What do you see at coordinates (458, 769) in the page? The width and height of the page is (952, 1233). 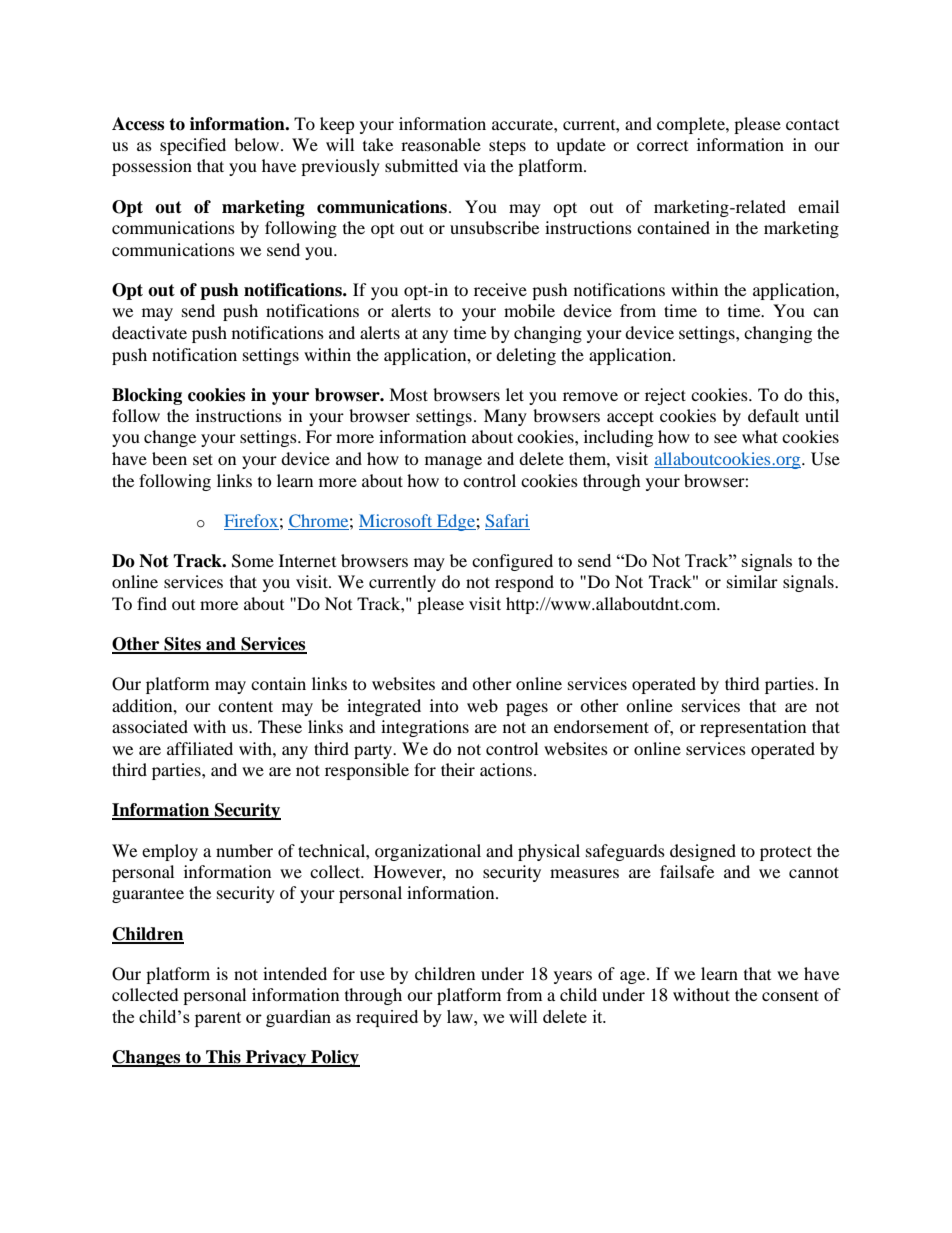 I see `their` at bounding box center [458, 769].
